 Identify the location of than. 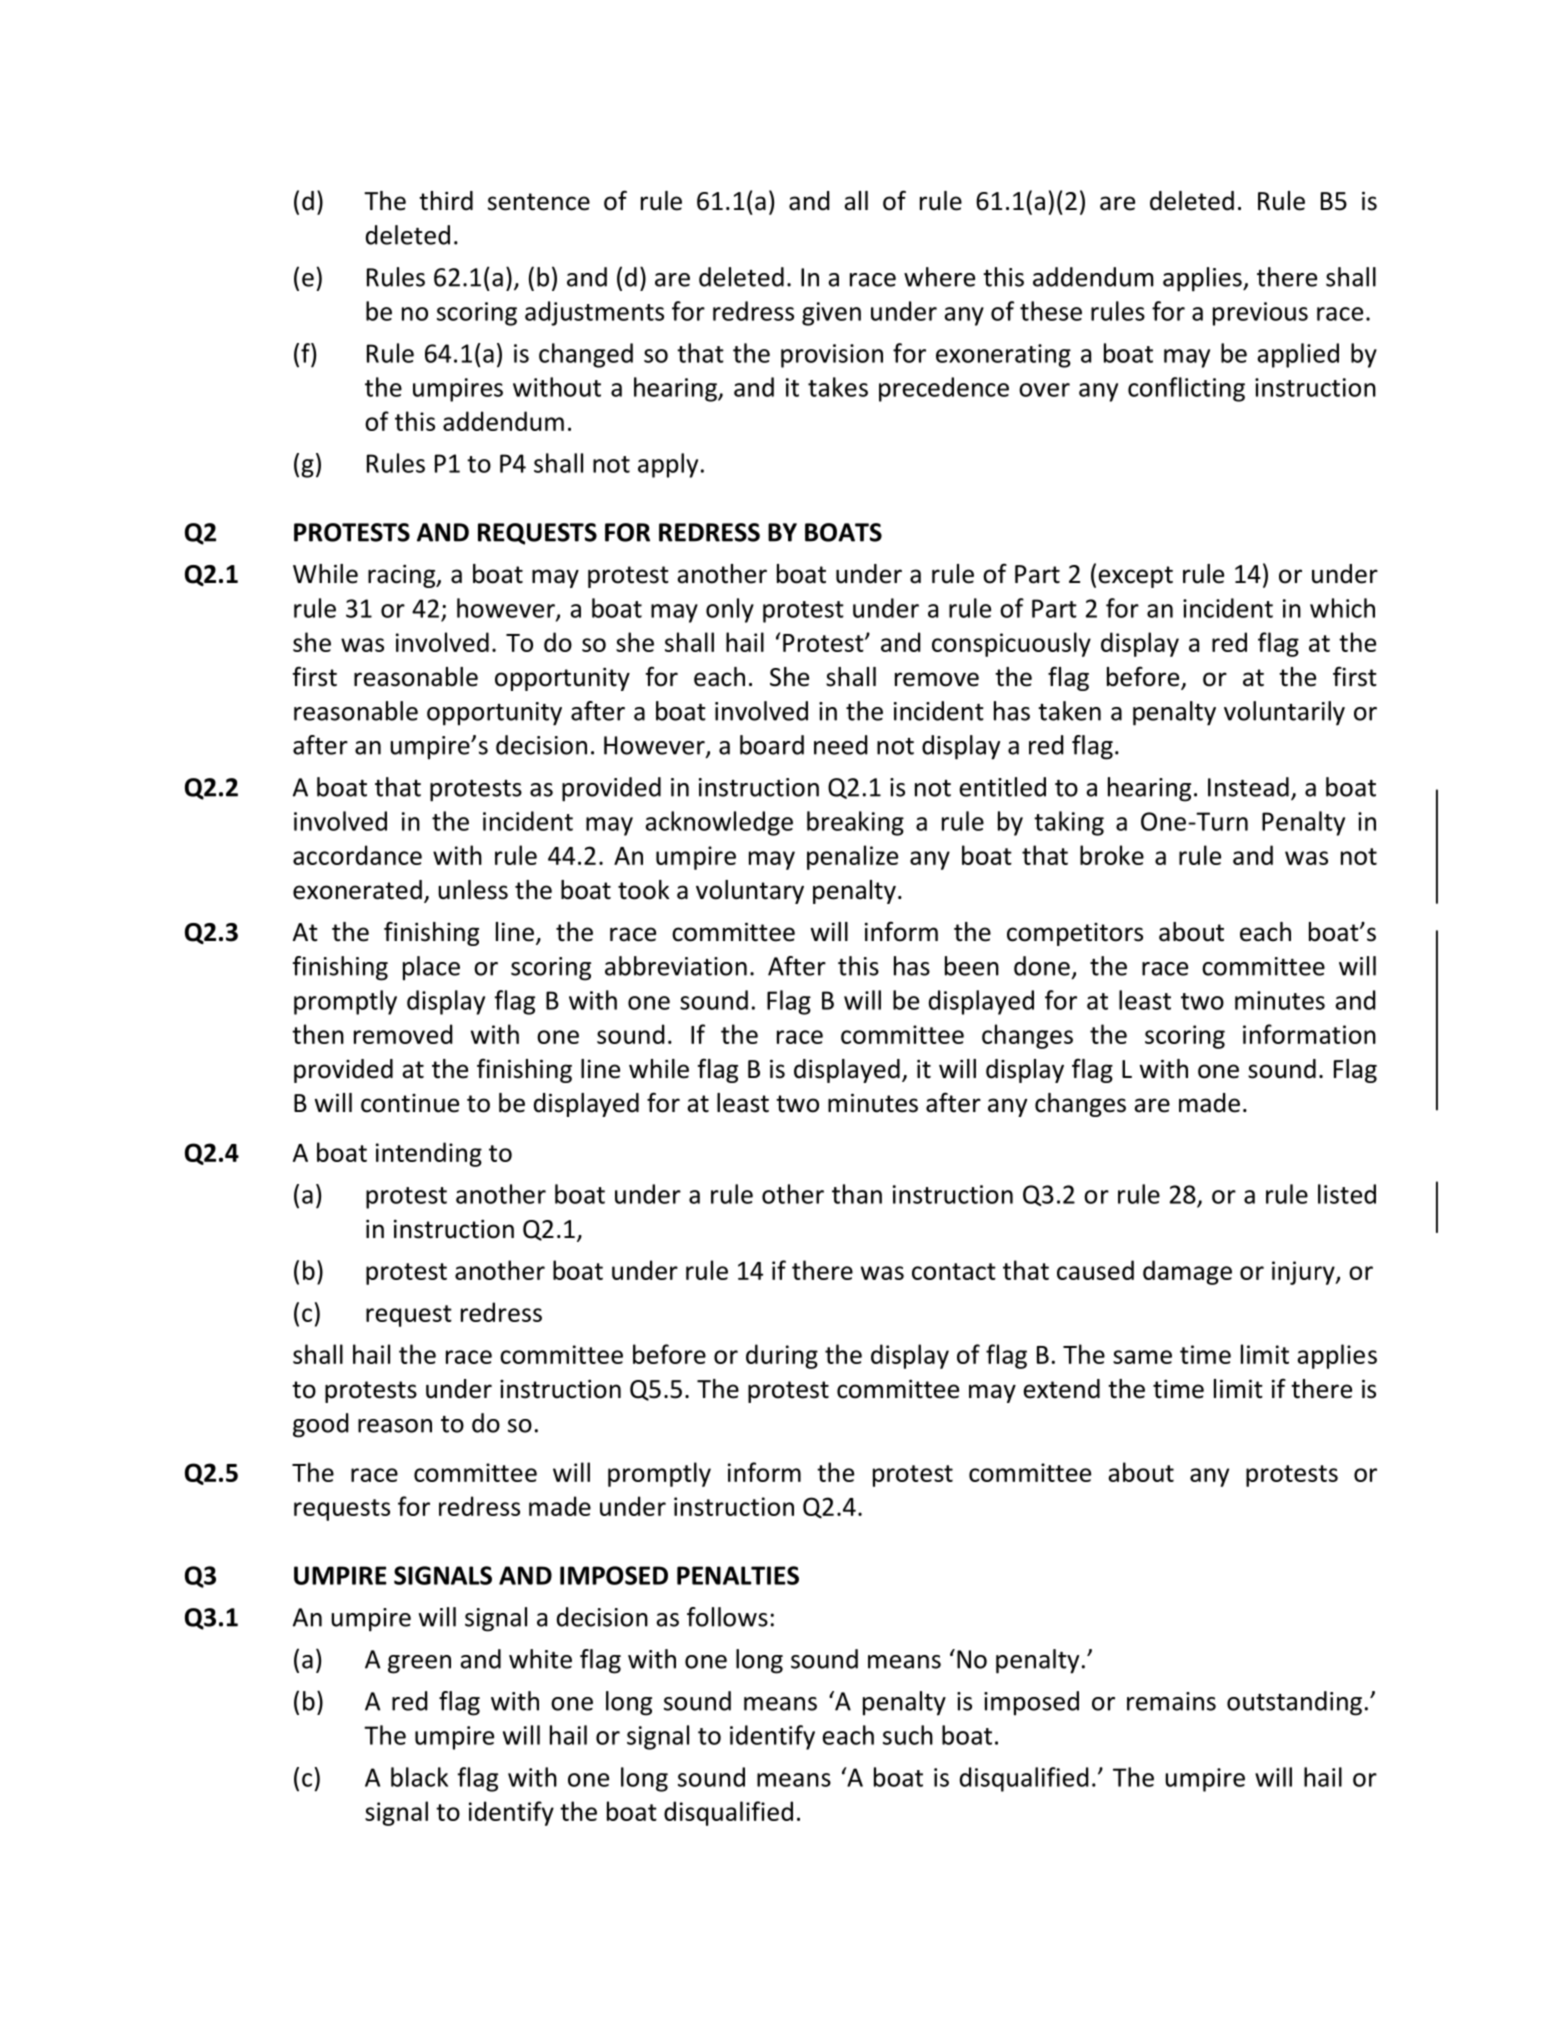
(857, 1194).
